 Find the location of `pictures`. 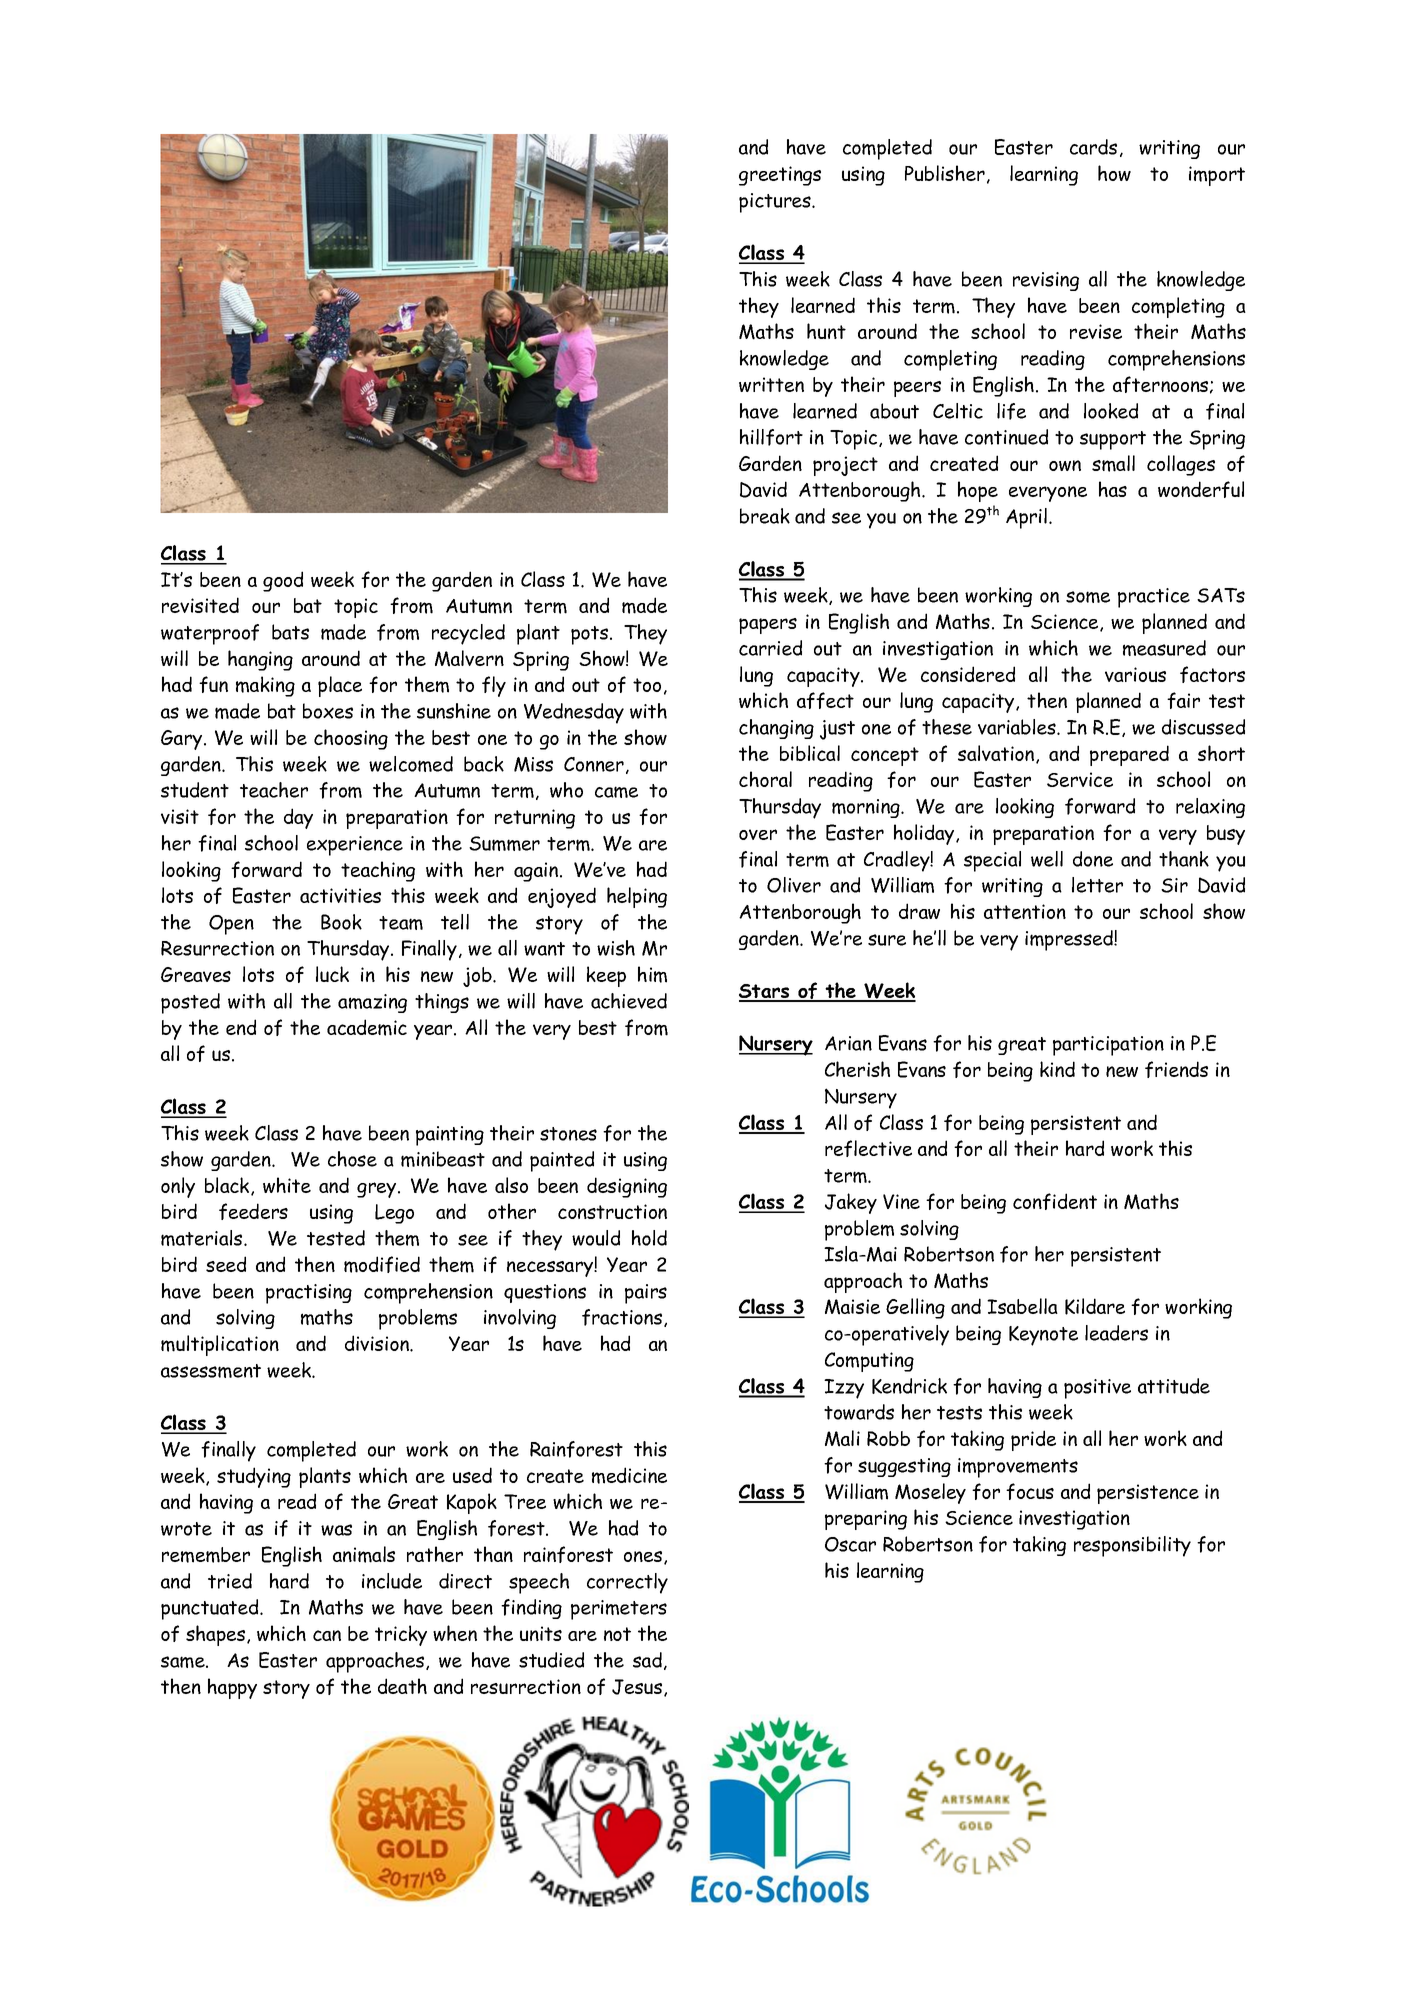

pictures is located at coordinates (776, 203).
